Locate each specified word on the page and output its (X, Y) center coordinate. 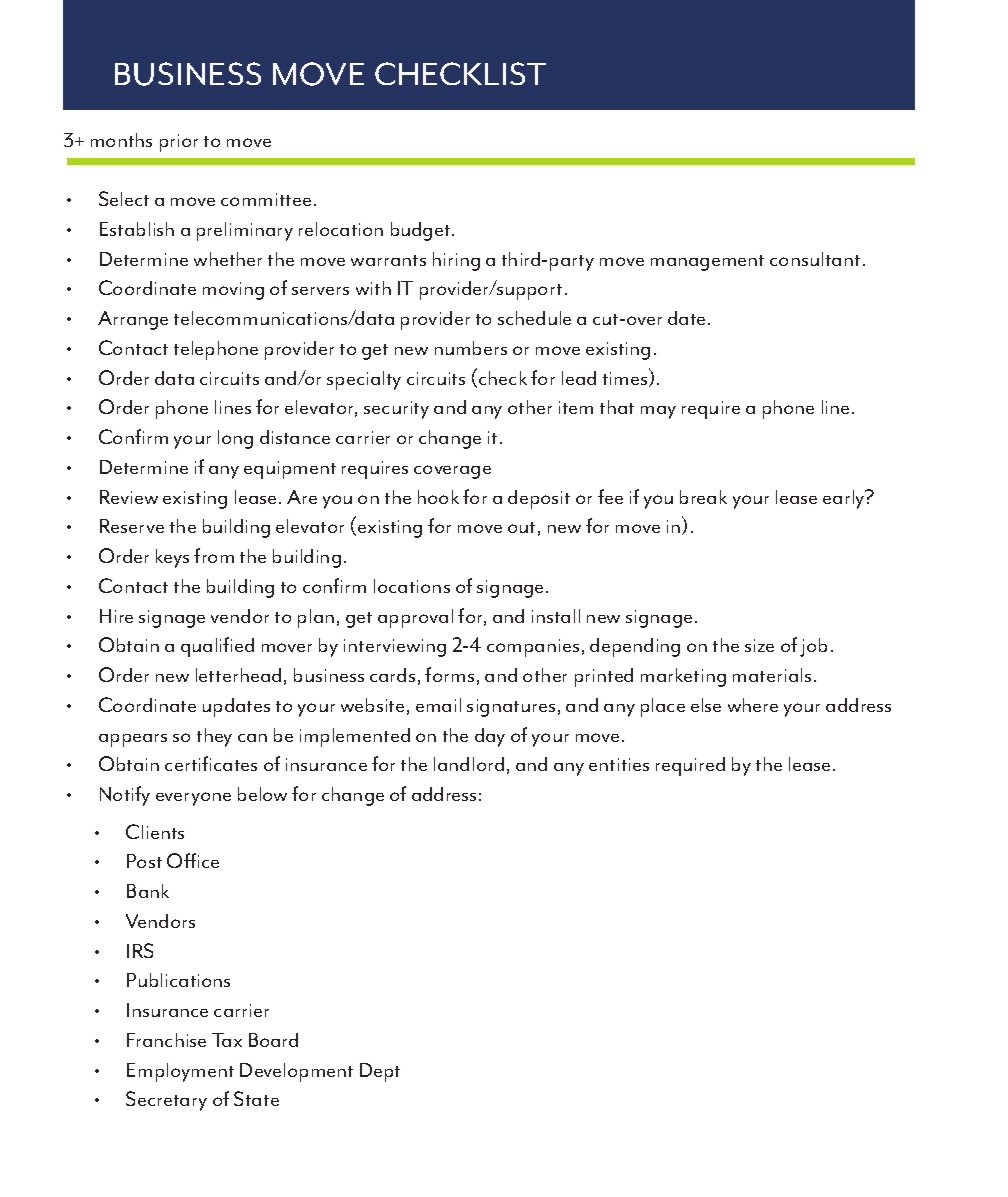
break (703, 497)
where (753, 705)
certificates (211, 763)
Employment (180, 1072)
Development (296, 1072)
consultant (815, 259)
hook (438, 497)
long (235, 439)
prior (179, 143)
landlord (469, 764)
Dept (380, 1072)
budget (422, 231)
